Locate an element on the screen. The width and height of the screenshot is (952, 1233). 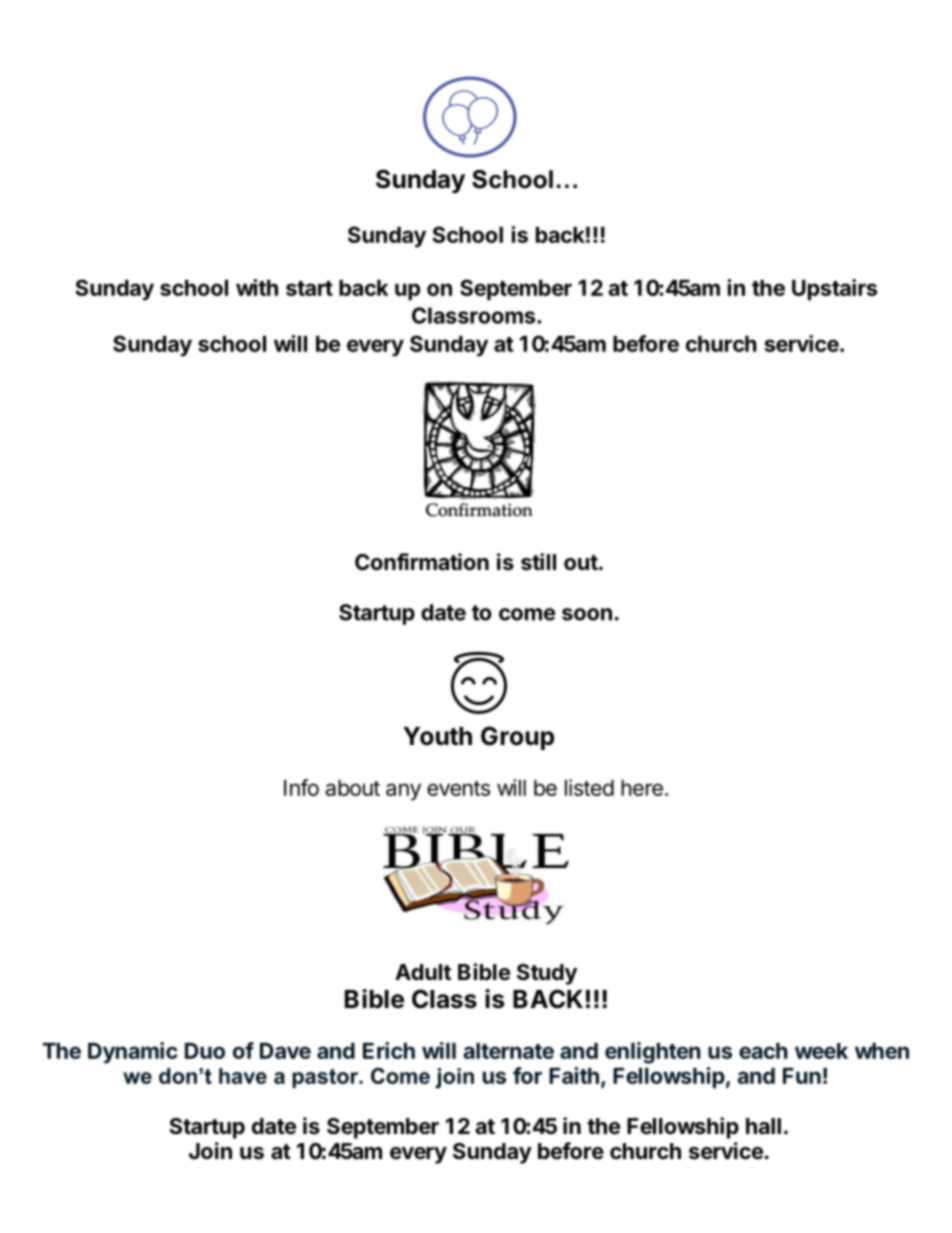
events is located at coordinates (458, 788).
